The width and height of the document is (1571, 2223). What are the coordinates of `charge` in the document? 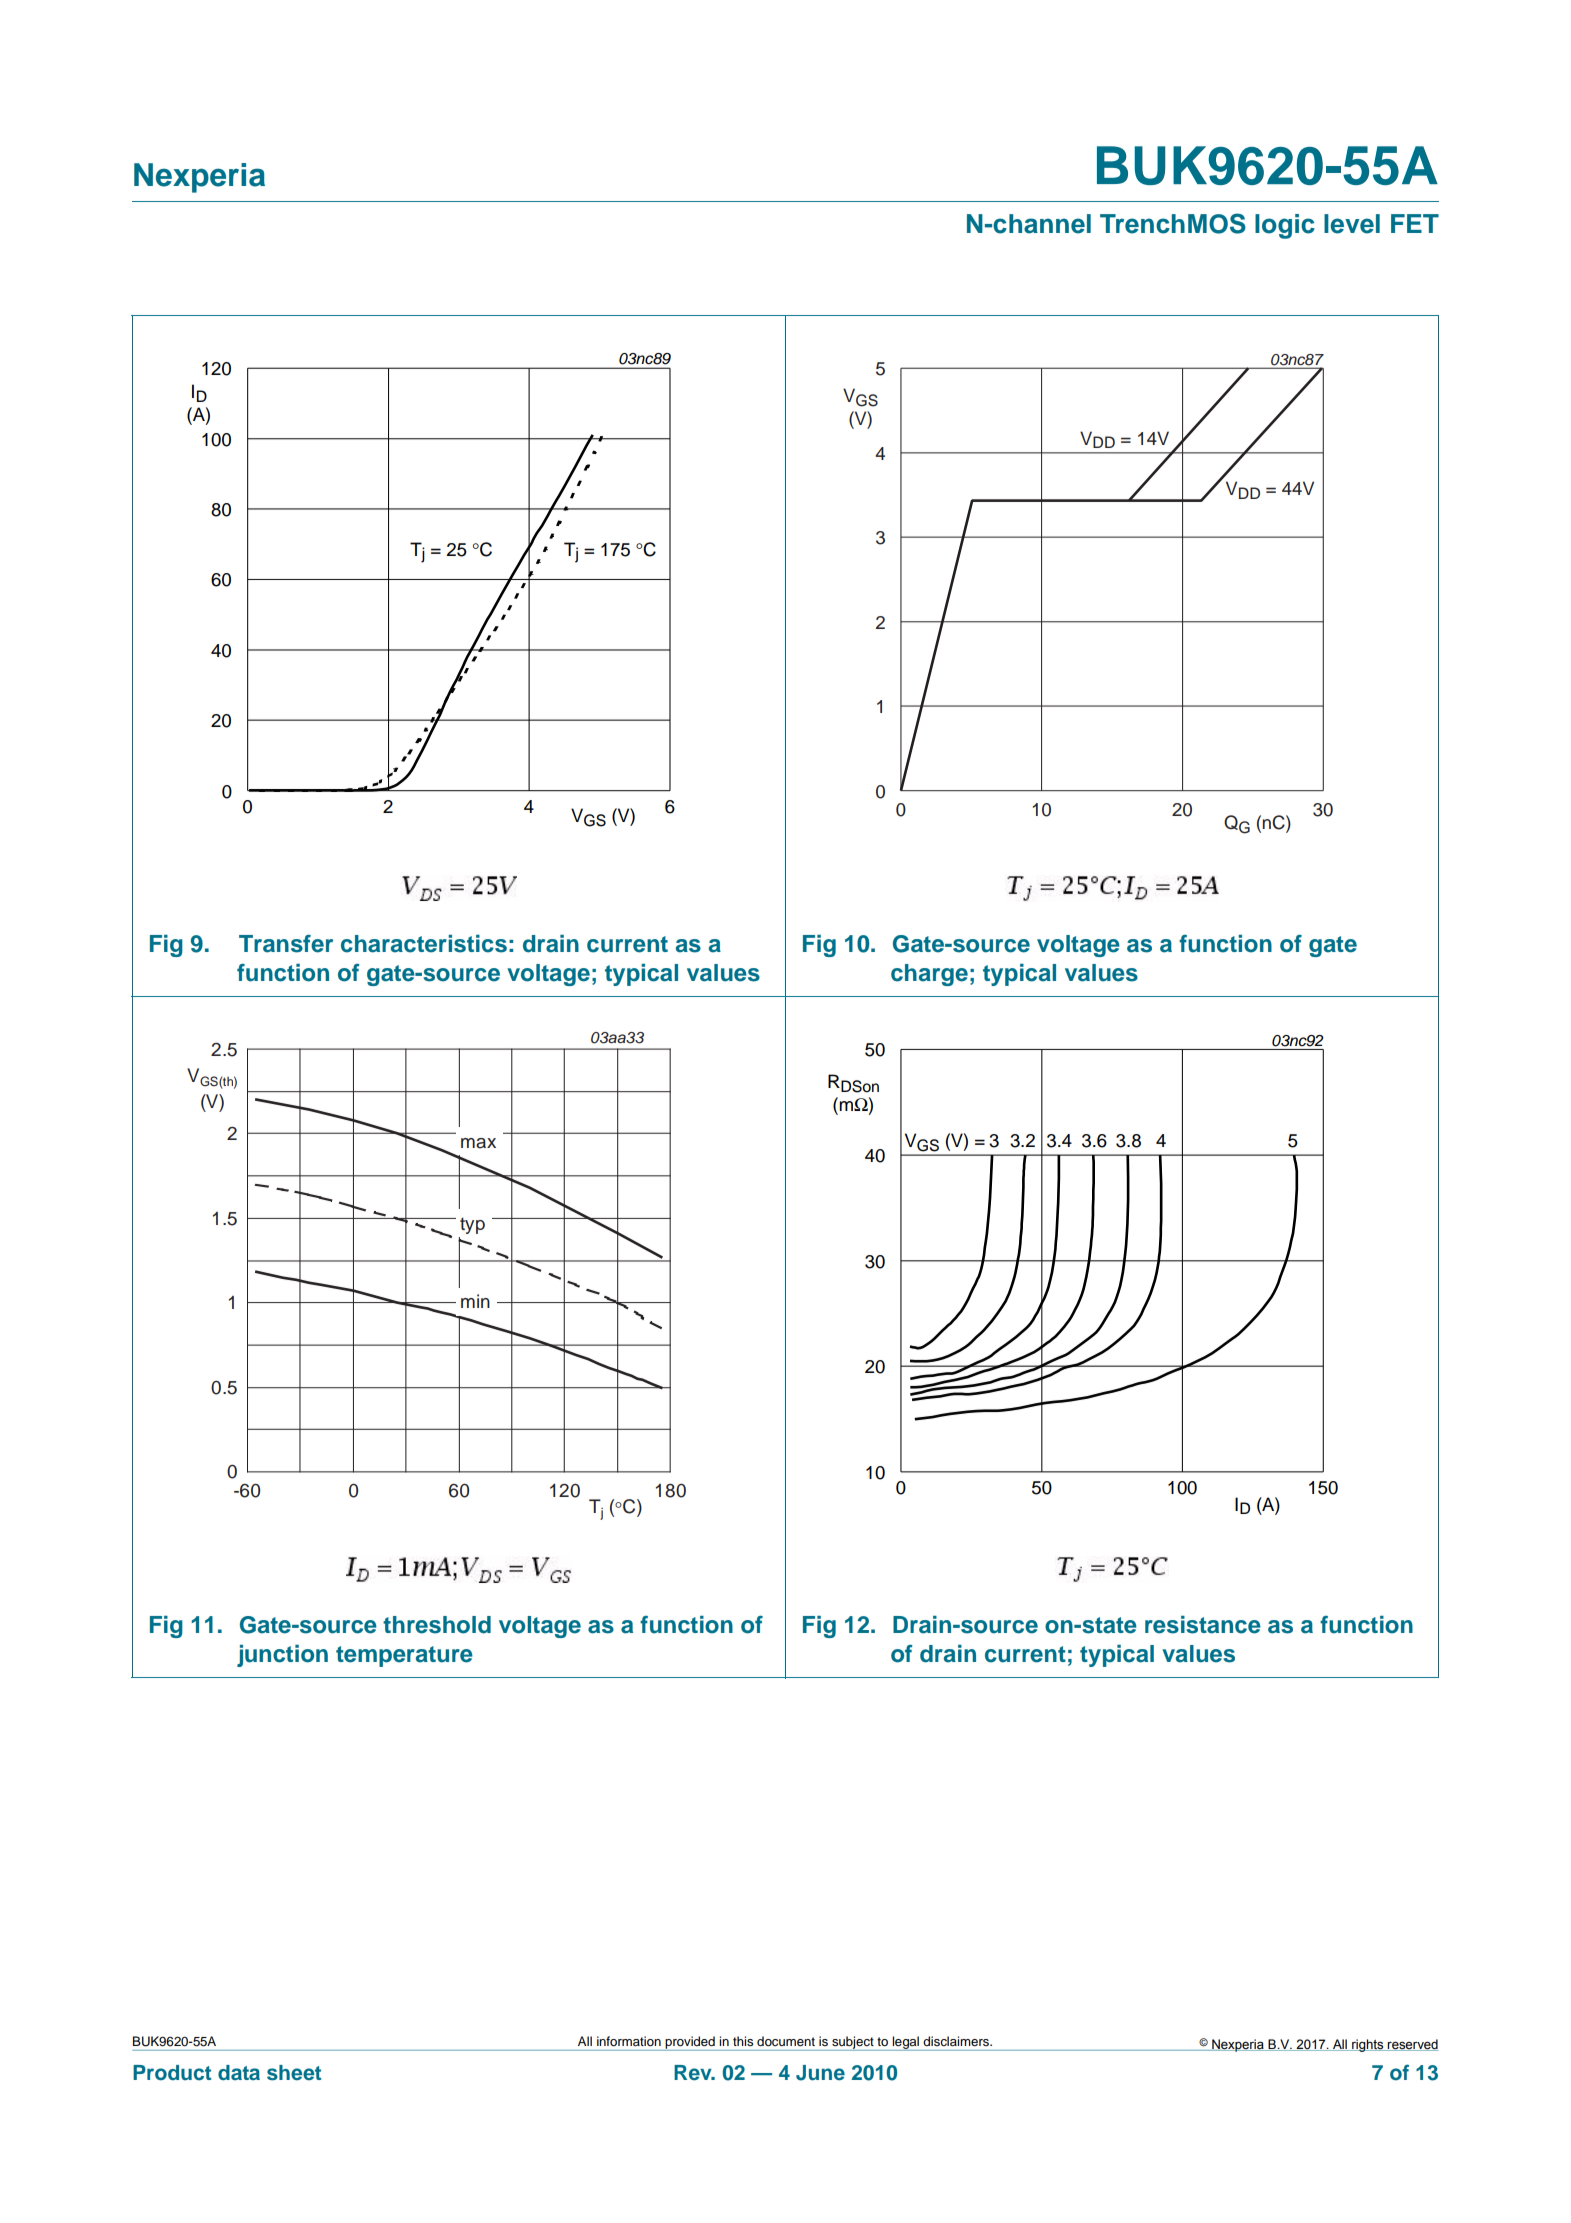 It's located at (929, 975).
